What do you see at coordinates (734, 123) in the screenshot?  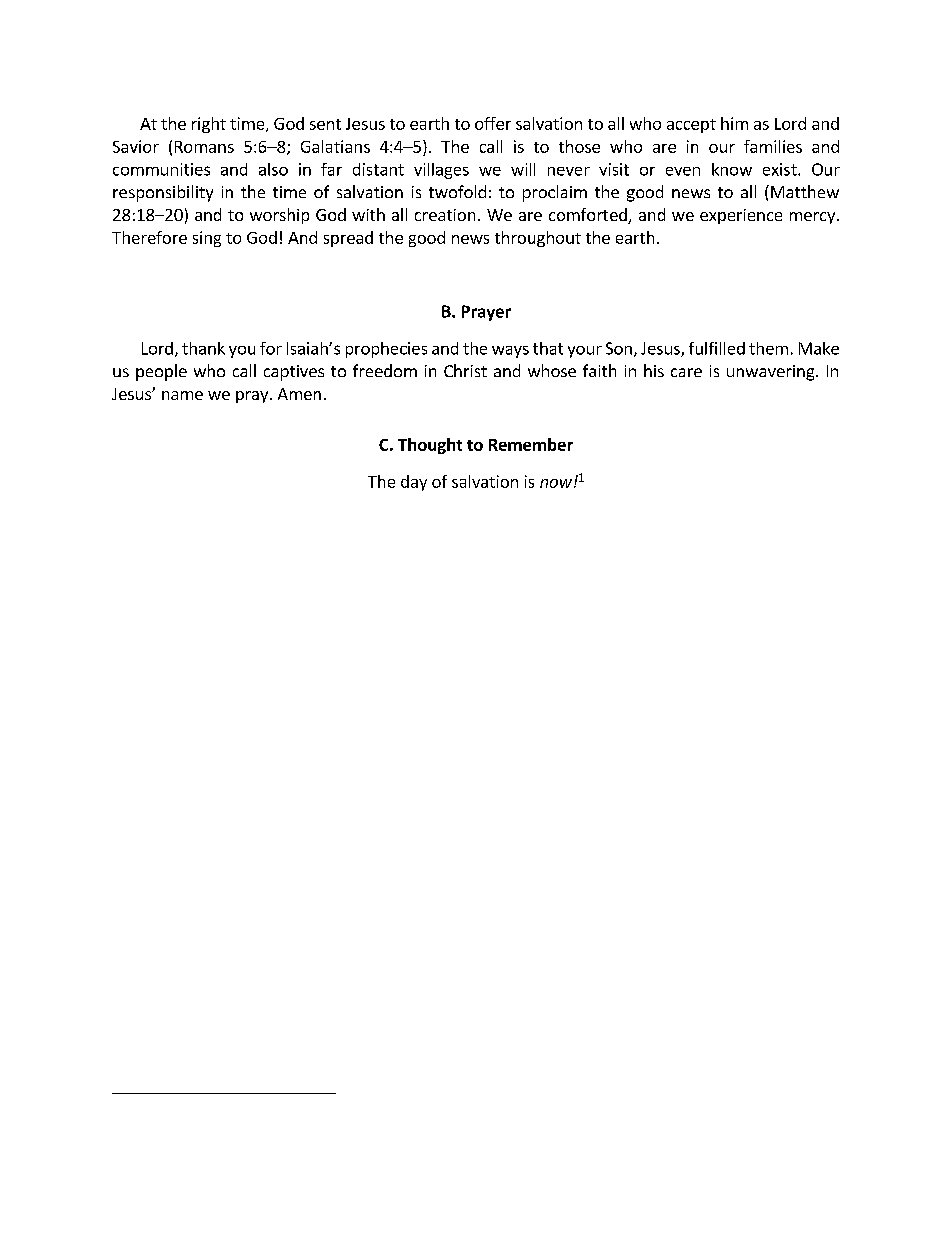 I see `him` at bounding box center [734, 123].
